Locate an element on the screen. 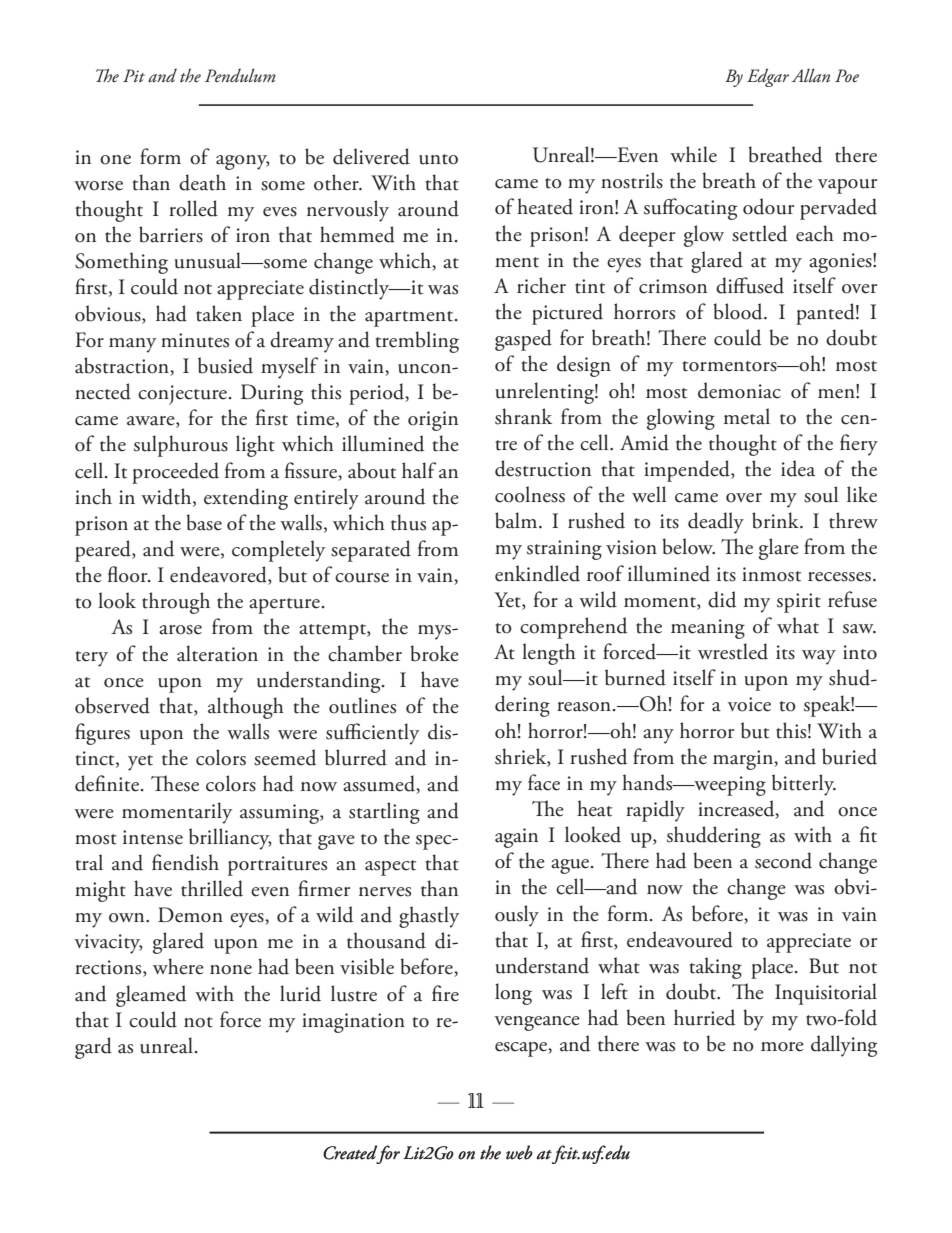 This screenshot has width=952, height=1233. richer is located at coordinates (541, 285).
